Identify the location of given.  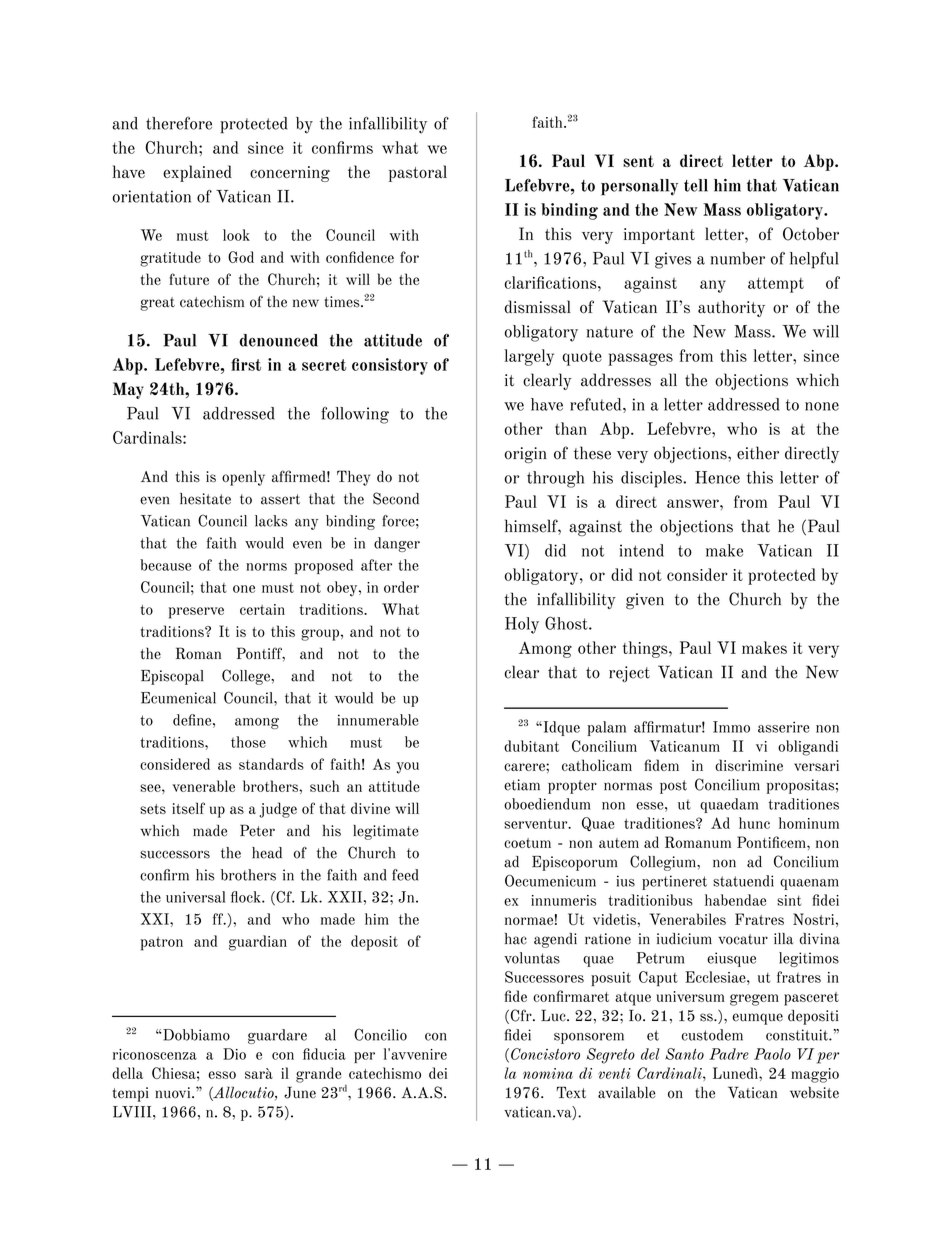
(645, 601).
